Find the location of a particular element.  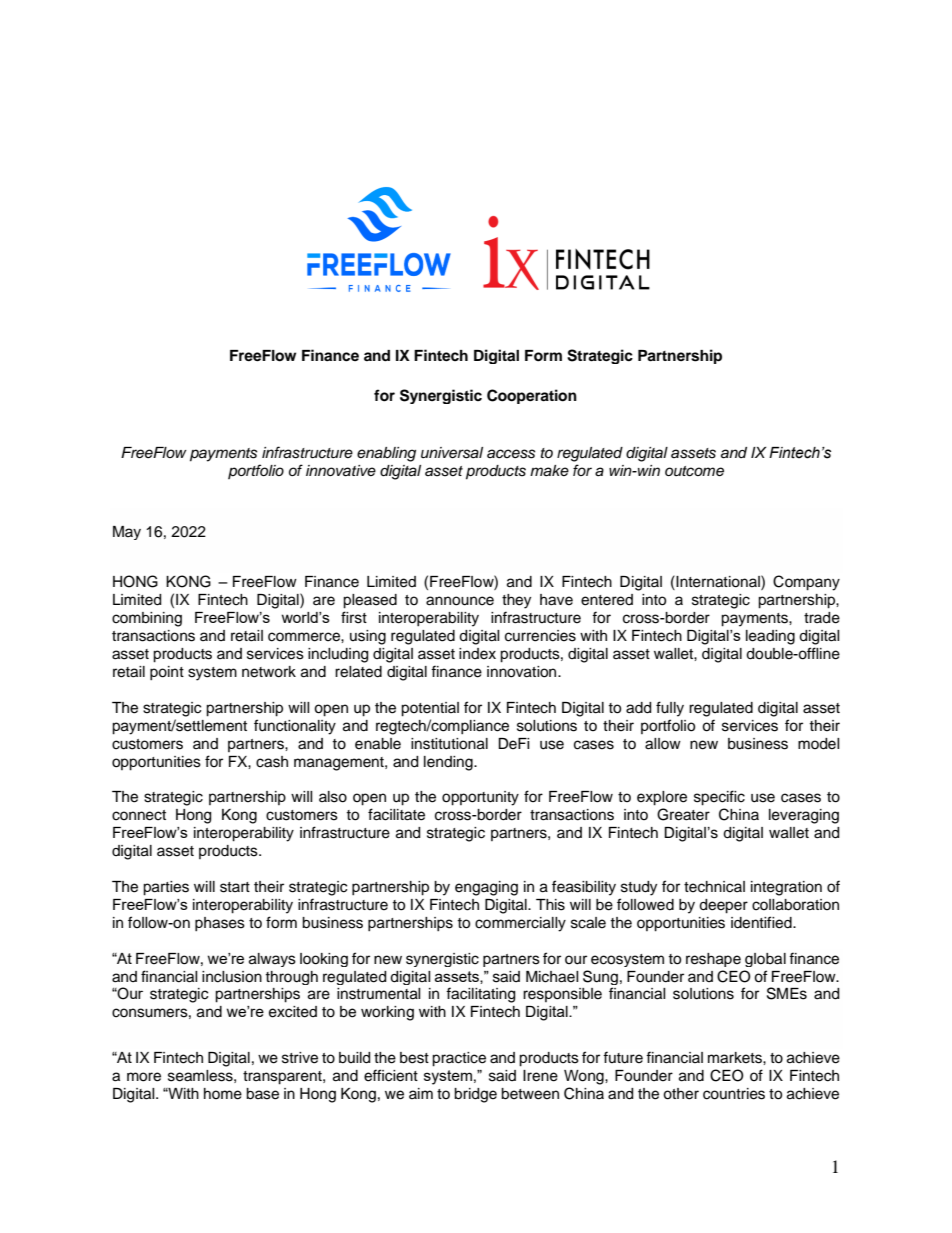

home is located at coordinates (223, 1094).
